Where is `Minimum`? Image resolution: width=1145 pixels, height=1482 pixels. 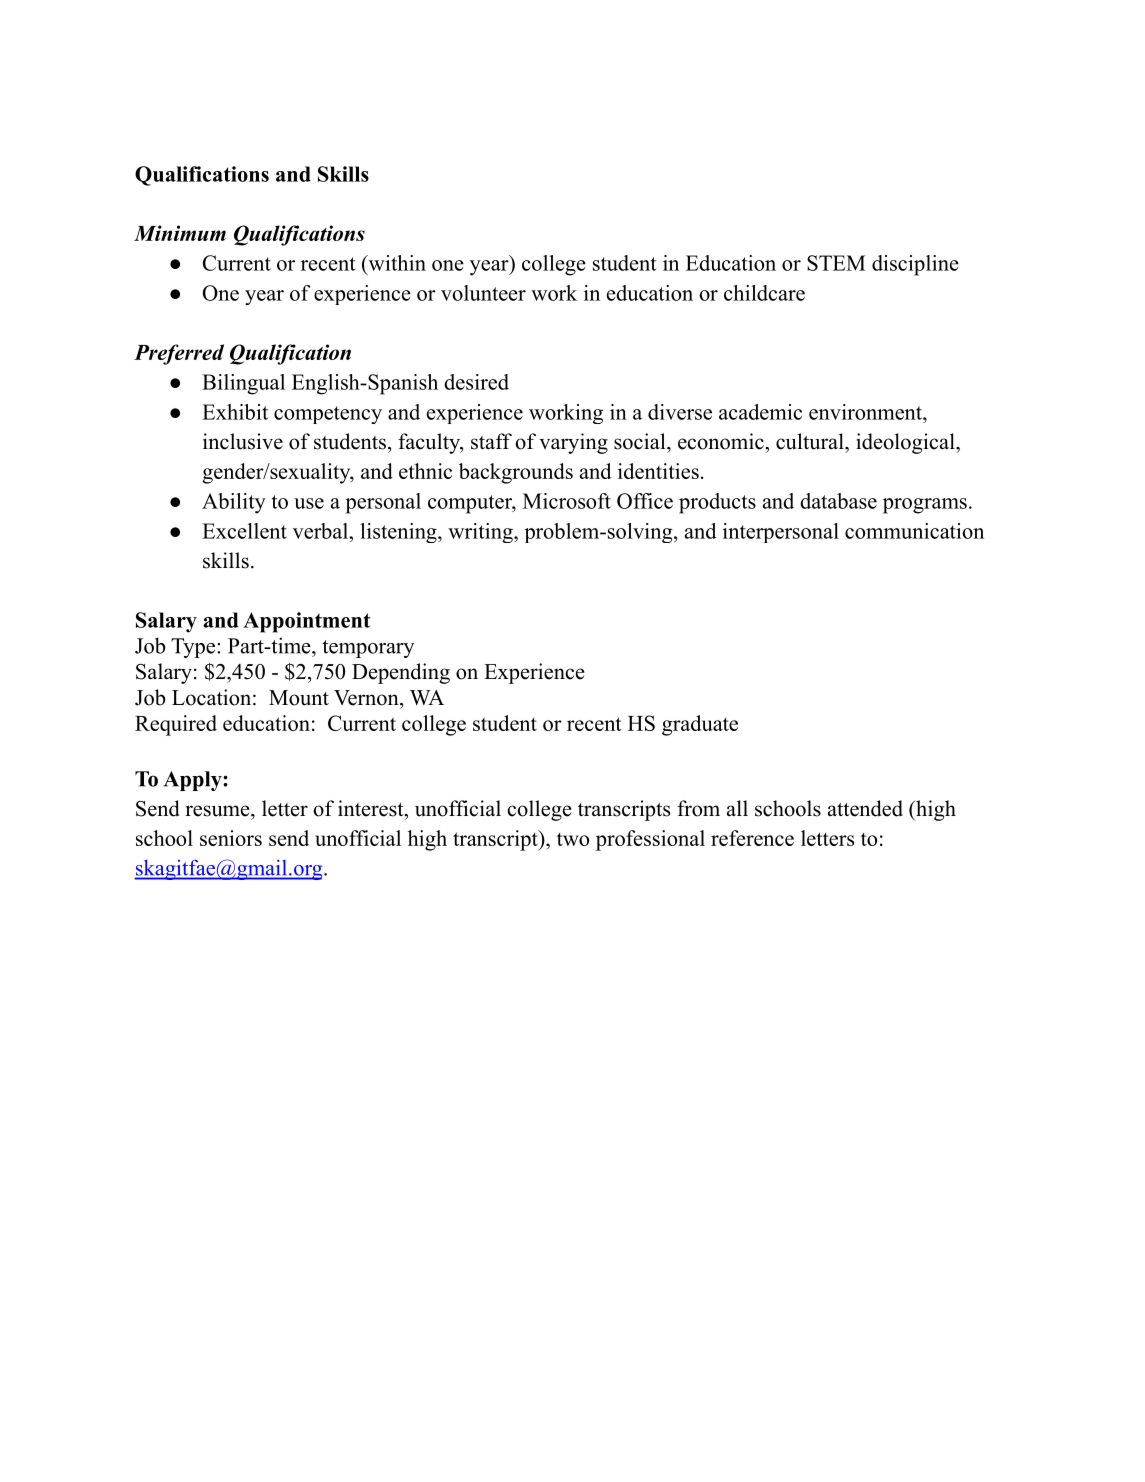
Minimum is located at coordinates (180, 233).
